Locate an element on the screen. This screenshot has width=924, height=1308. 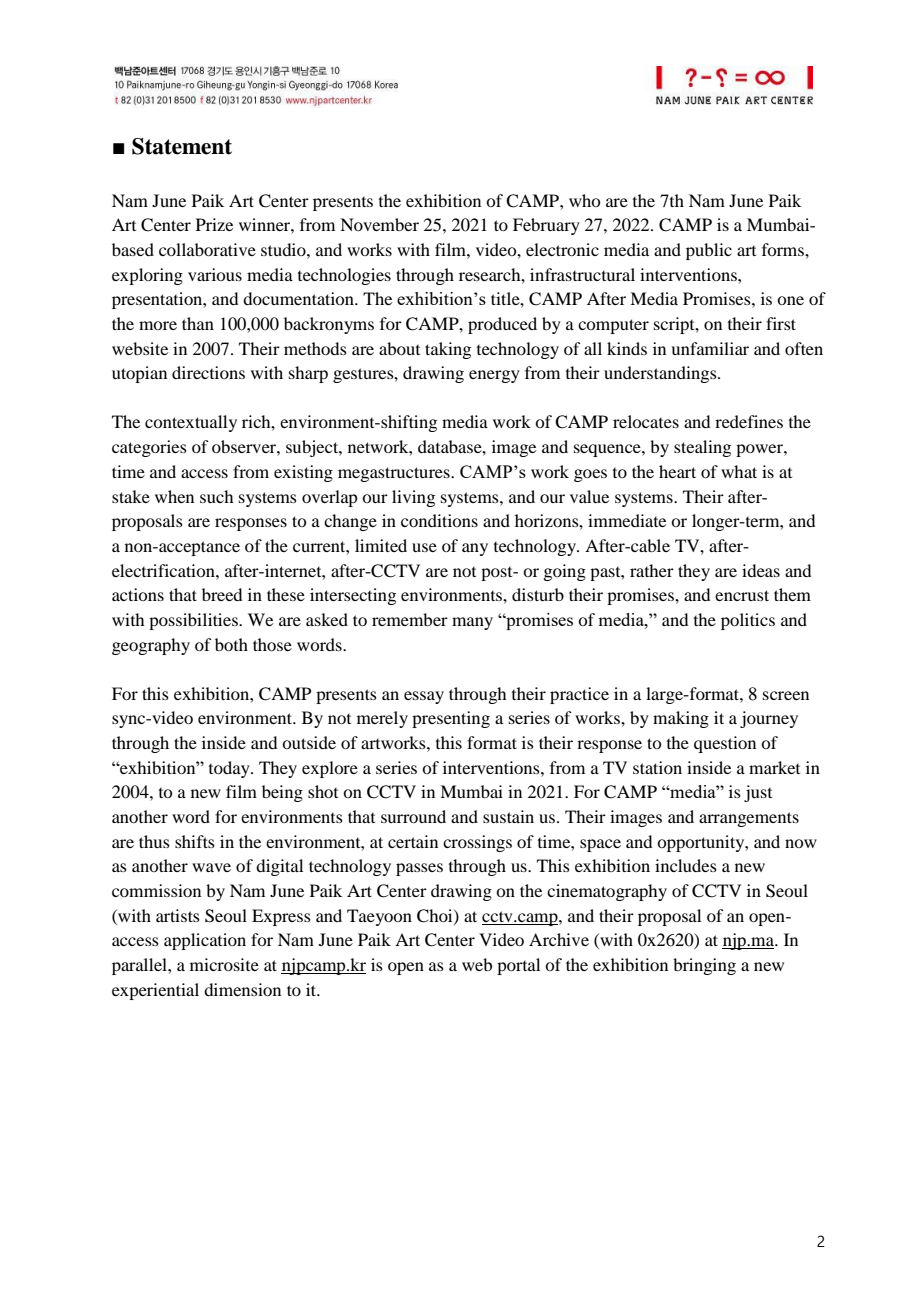
ideas is located at coordinates (761, 570).
